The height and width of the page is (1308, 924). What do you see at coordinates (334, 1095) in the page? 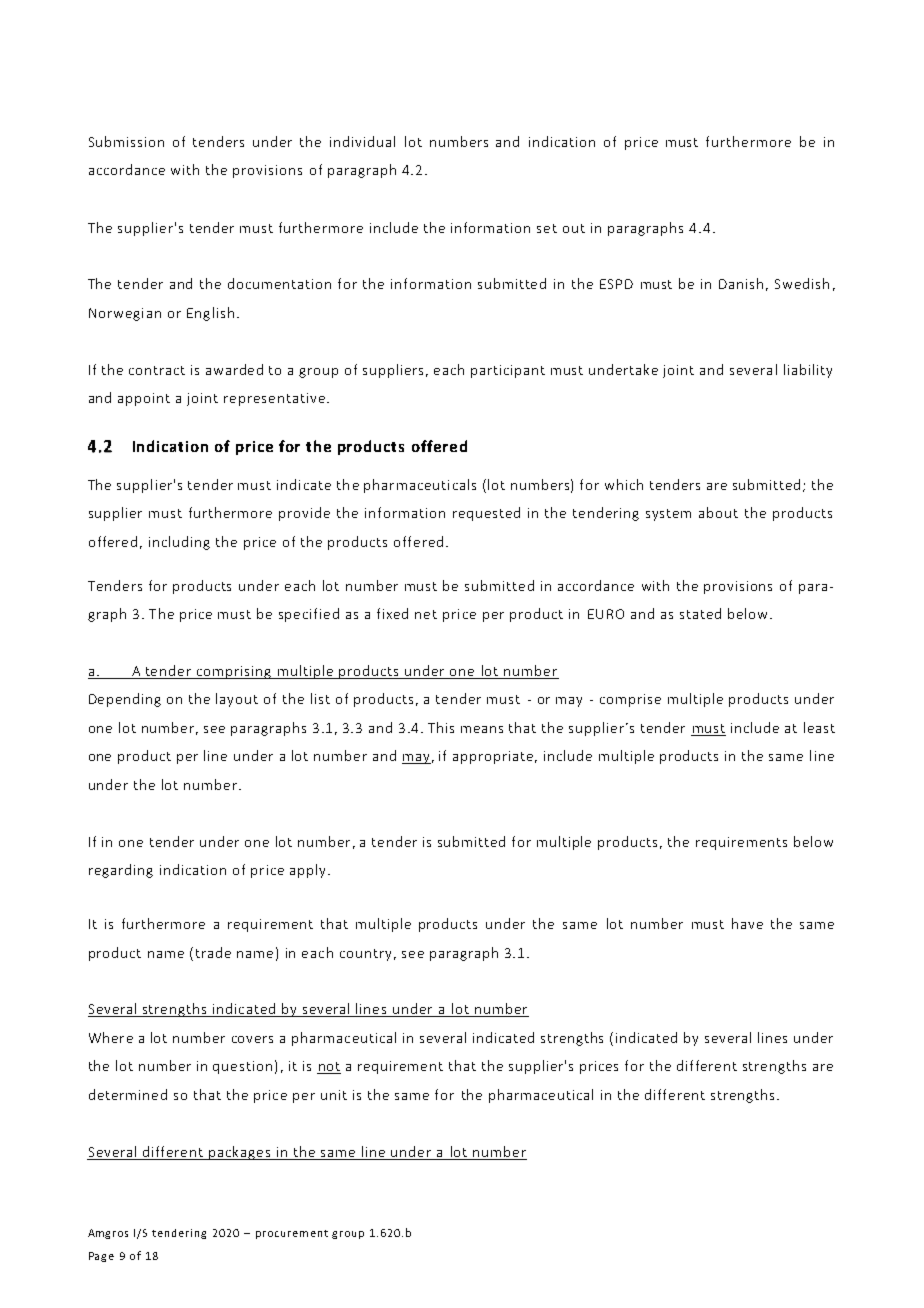
I see `unit` at bounding box center [334, 1095].
